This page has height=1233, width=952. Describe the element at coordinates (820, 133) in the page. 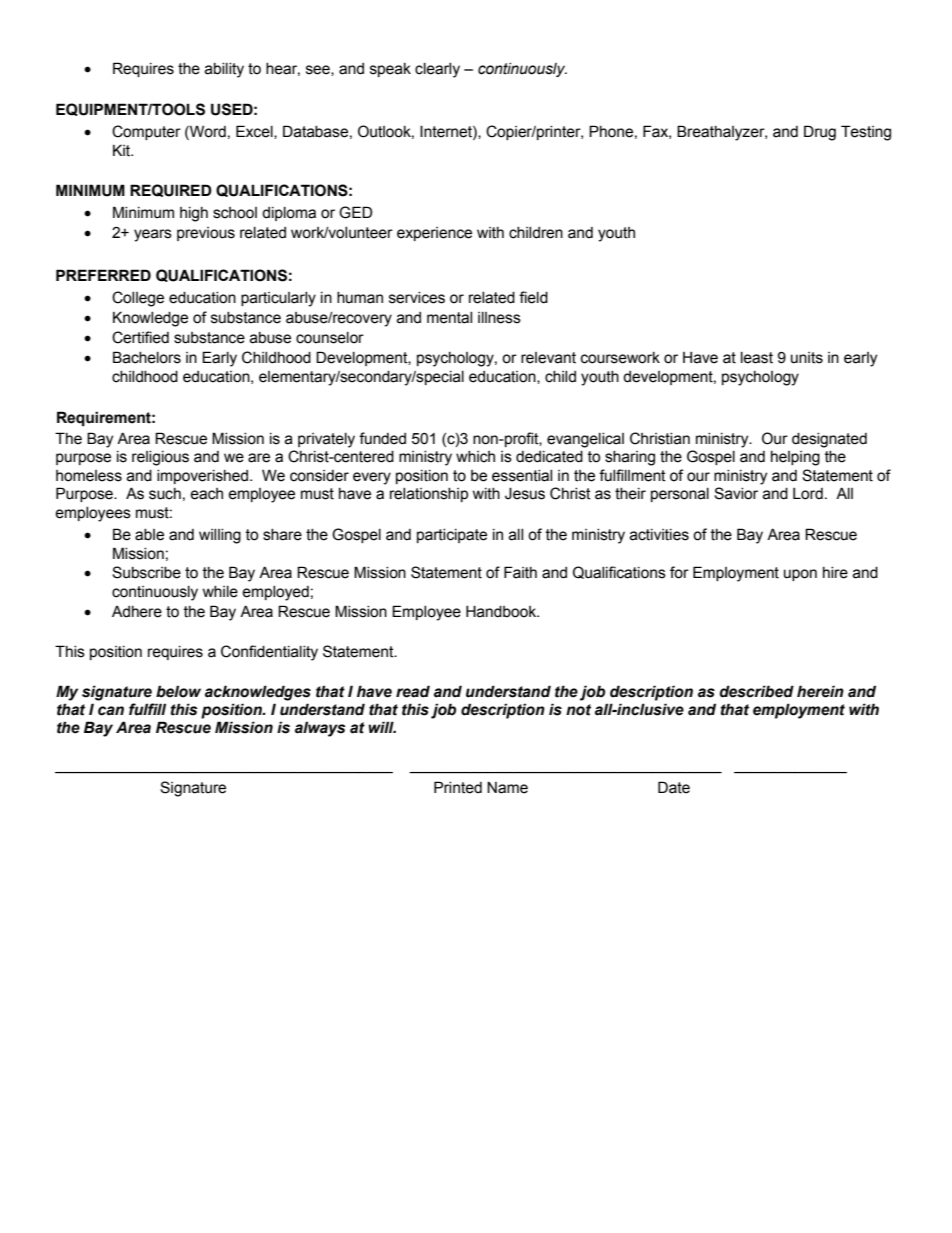

I see `Drug` at that location.
